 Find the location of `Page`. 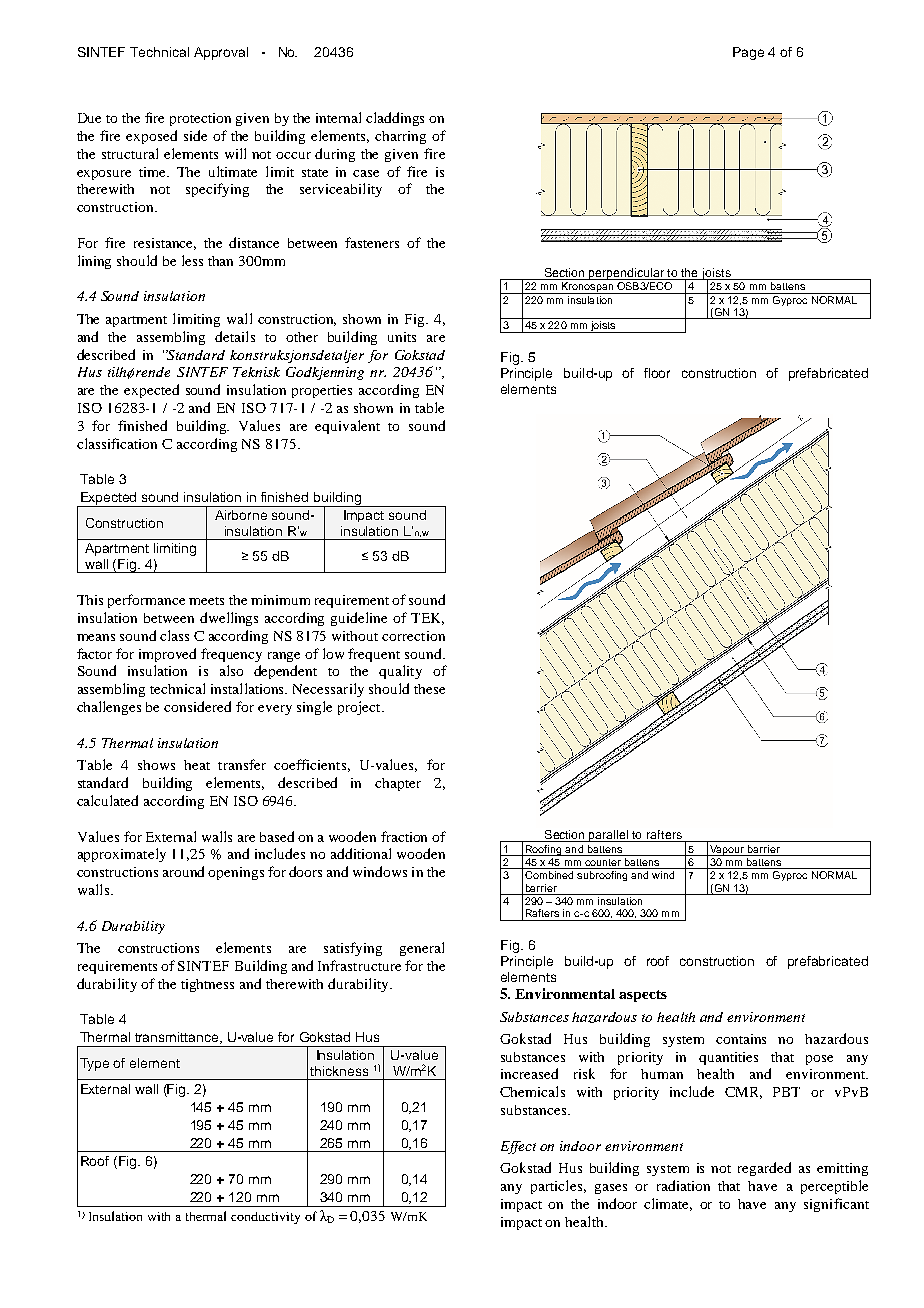

Page is located at coordinates (748, 53).
